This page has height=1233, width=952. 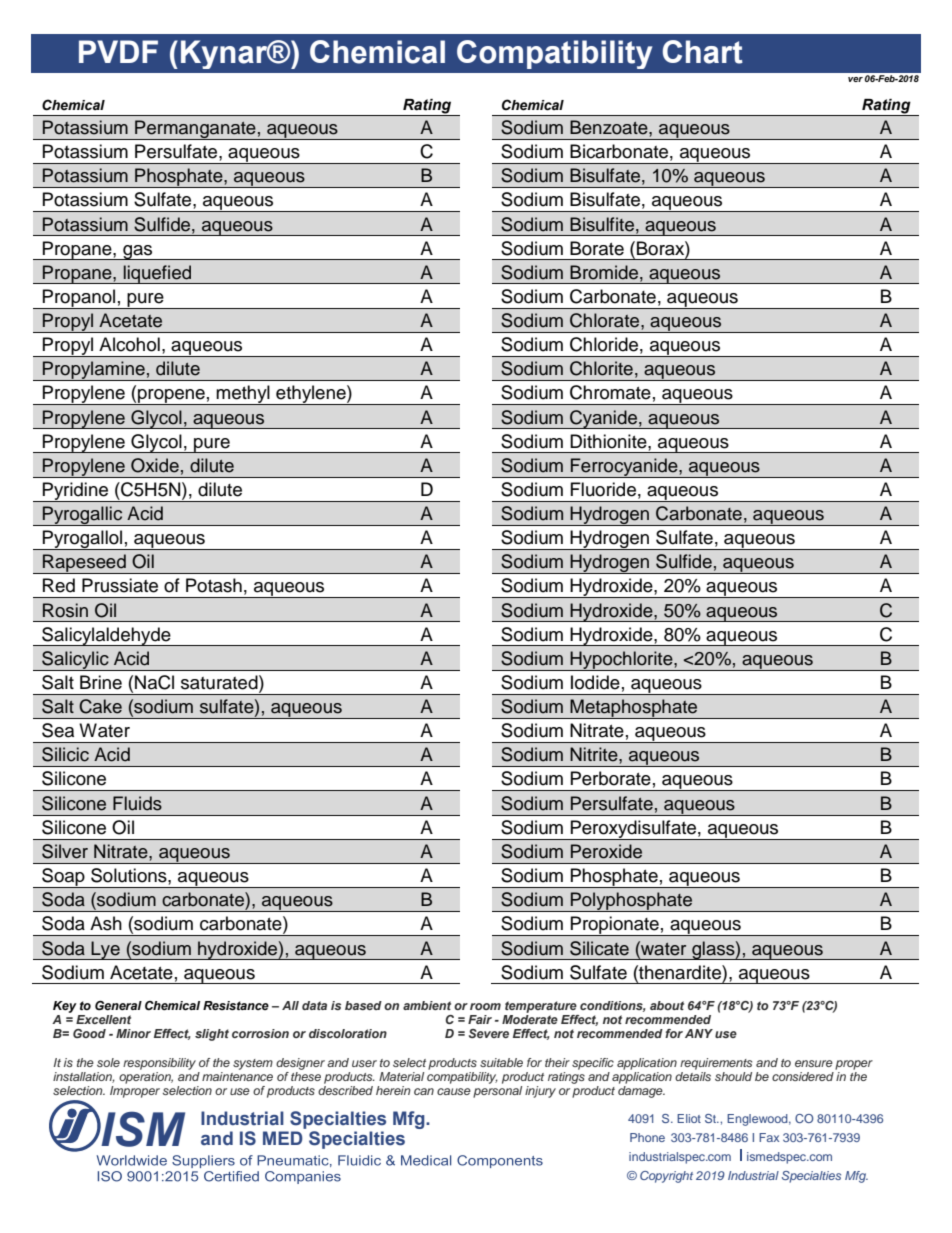 What do you see at coordinates (615, 926) in the page?
I see `Propionate` at bounding box center [615, 926].
